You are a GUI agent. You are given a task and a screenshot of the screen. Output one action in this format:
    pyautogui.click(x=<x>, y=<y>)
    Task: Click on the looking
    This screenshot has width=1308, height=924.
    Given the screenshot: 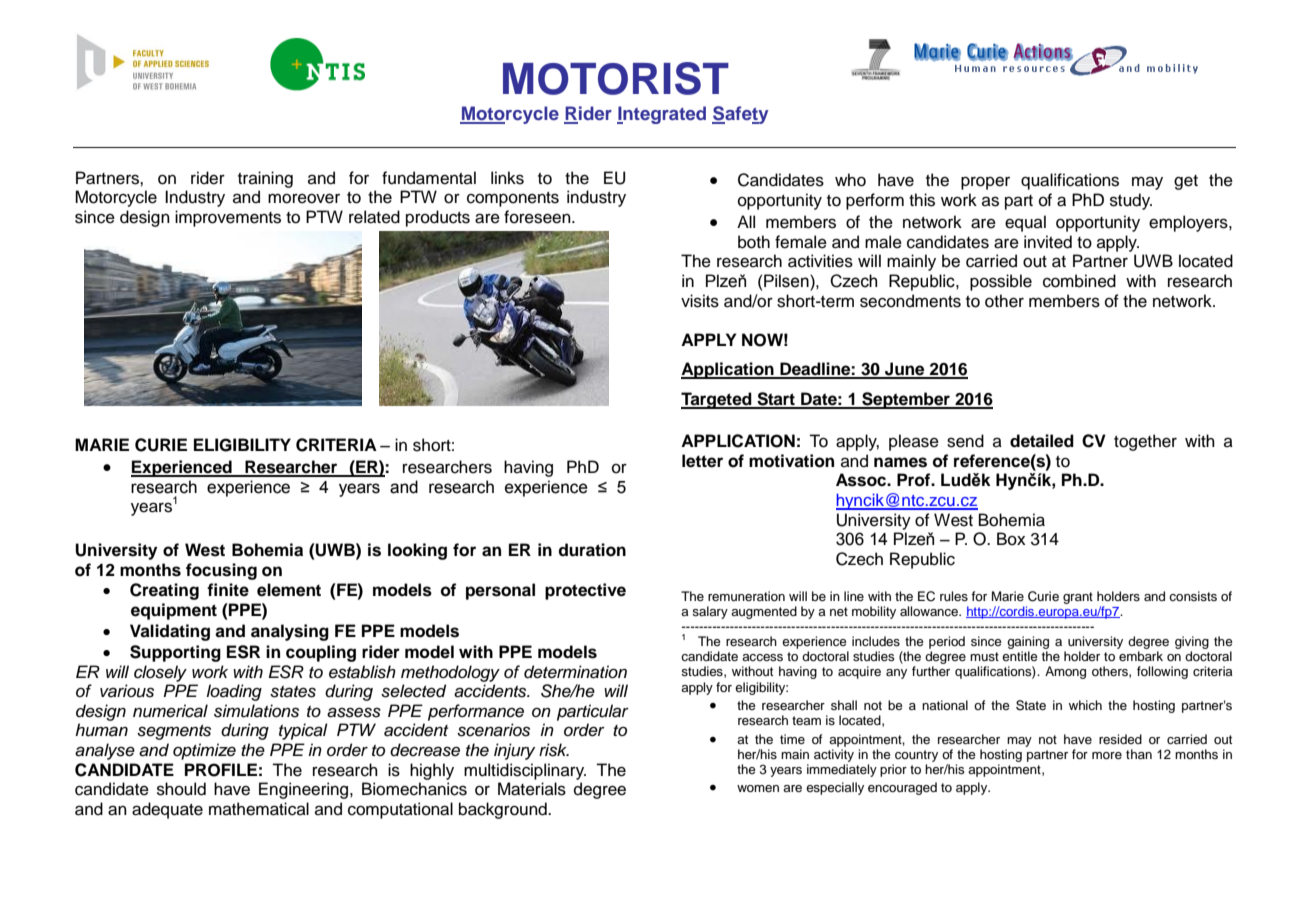 What is the action you would take?
    pyautogui.click(x=417, y=551)
